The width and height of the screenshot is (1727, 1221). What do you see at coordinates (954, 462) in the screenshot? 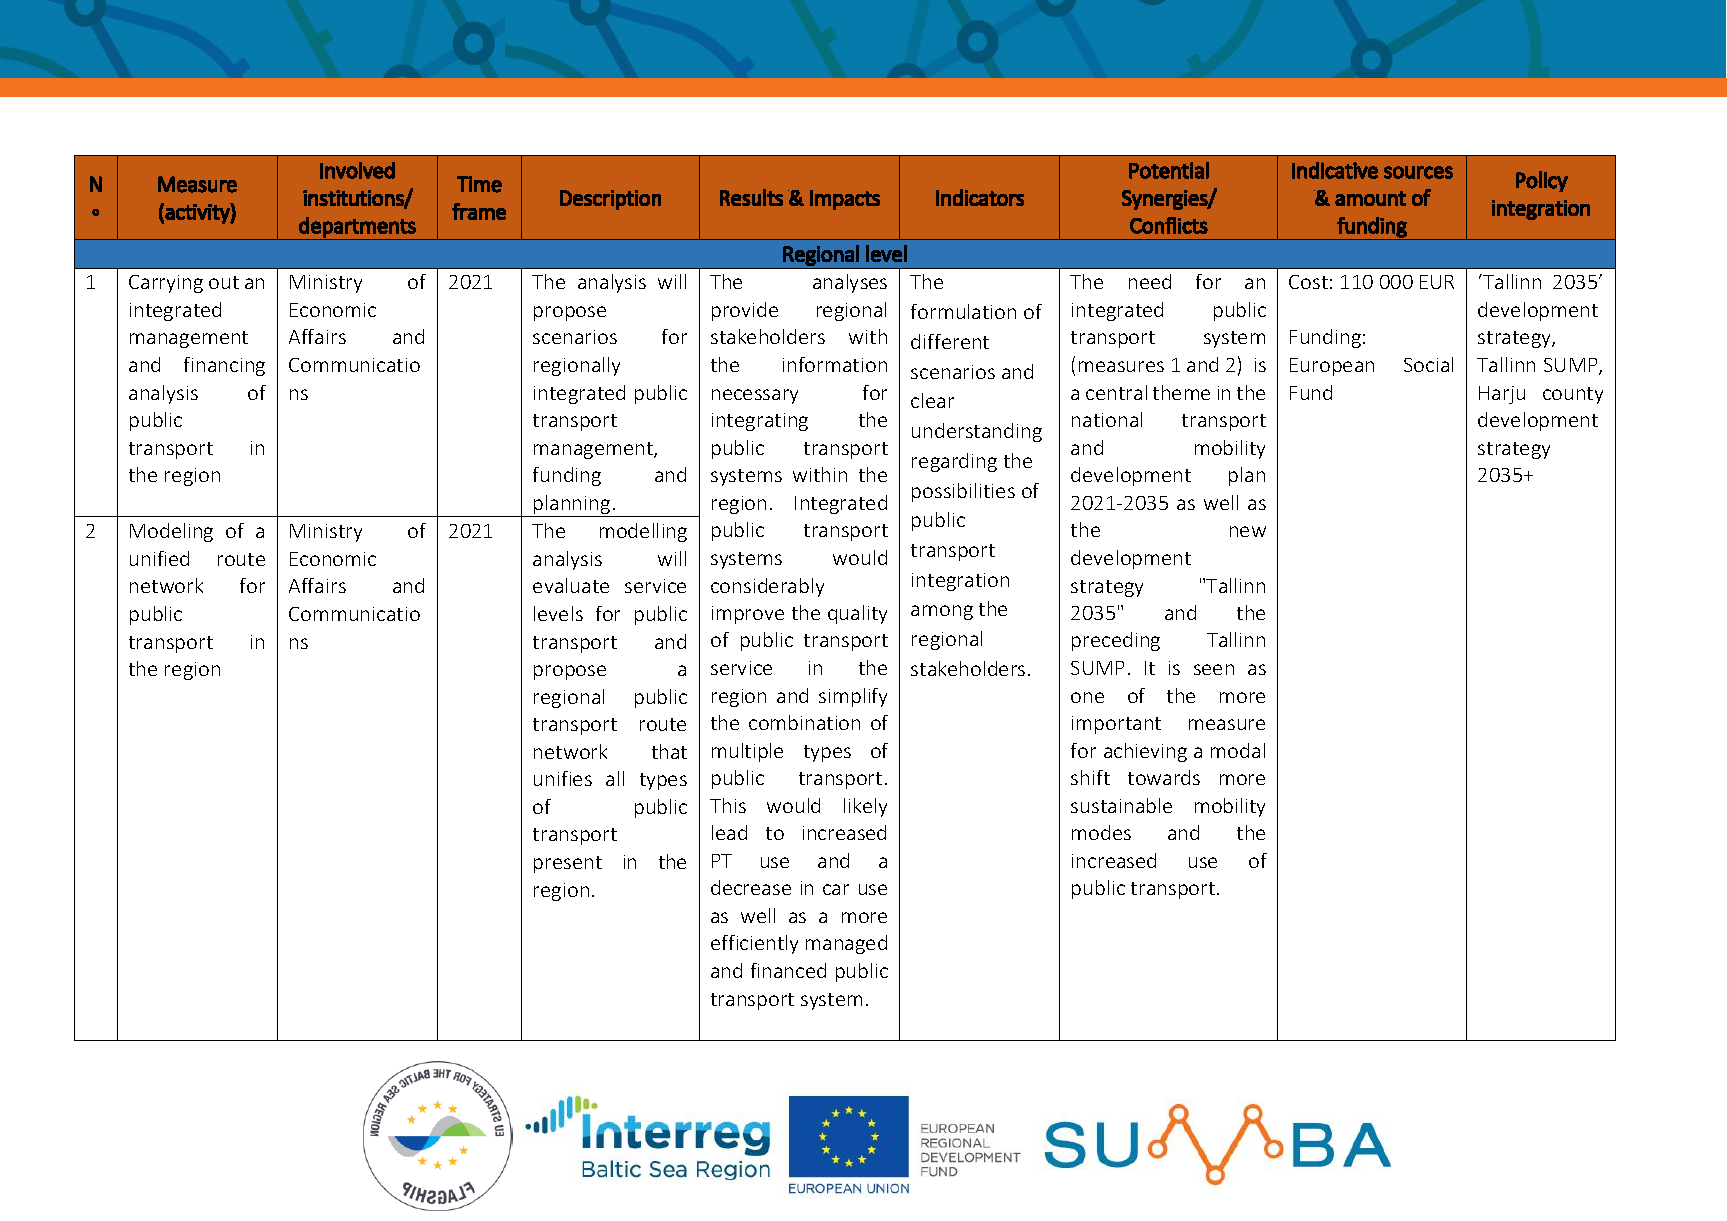
I see `regarding` at bounding box center [954, 462].
